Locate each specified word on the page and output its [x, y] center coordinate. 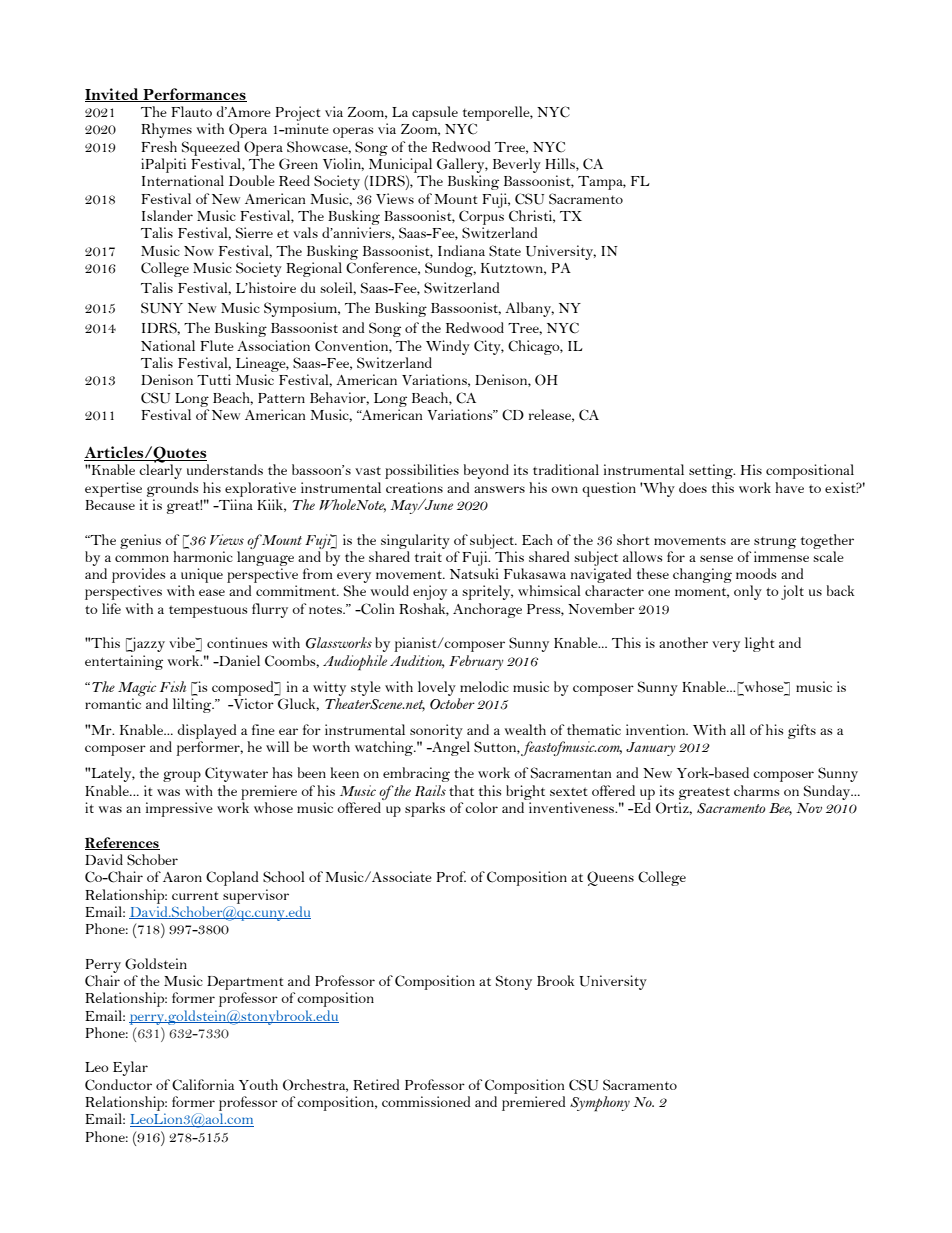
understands [225, 469]
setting [712, 471]
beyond [486, 471]
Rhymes [166, 130]
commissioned [426, 1101]
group [182, 776]
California [203, 1085]
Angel [450, 748]
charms [756, 790]
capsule [435, 113]
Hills [561, 164]
